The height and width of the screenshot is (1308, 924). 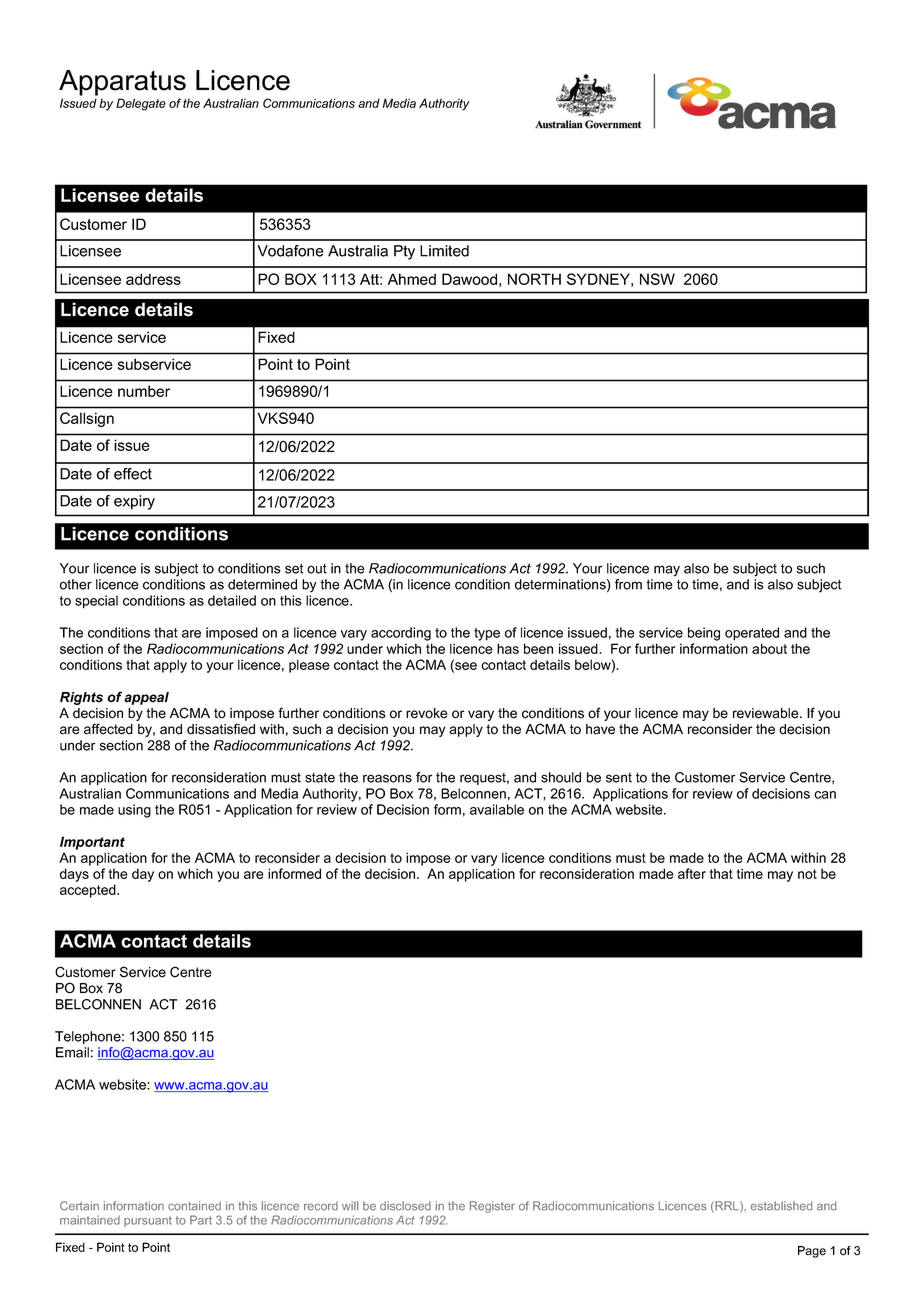 What do you see at coordinates (148, 1221) in the screenshot?
I see `pursuant` at bounding box center [148, 1221].
